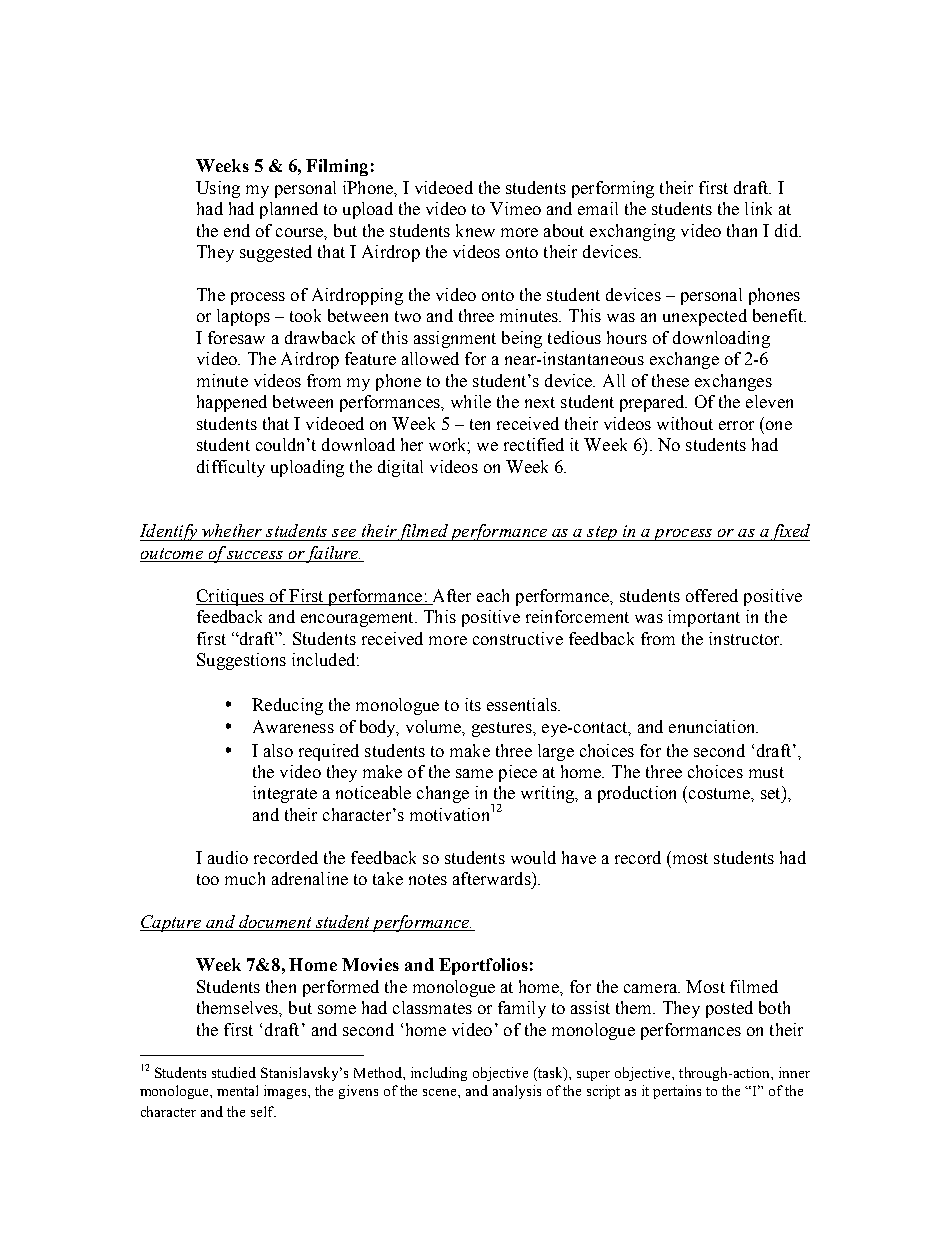 The height and width of the document is (1233, 952). What do you see at coordinates (228, 857) in the document?
I see `audio` at bounding box center [228, 857].
